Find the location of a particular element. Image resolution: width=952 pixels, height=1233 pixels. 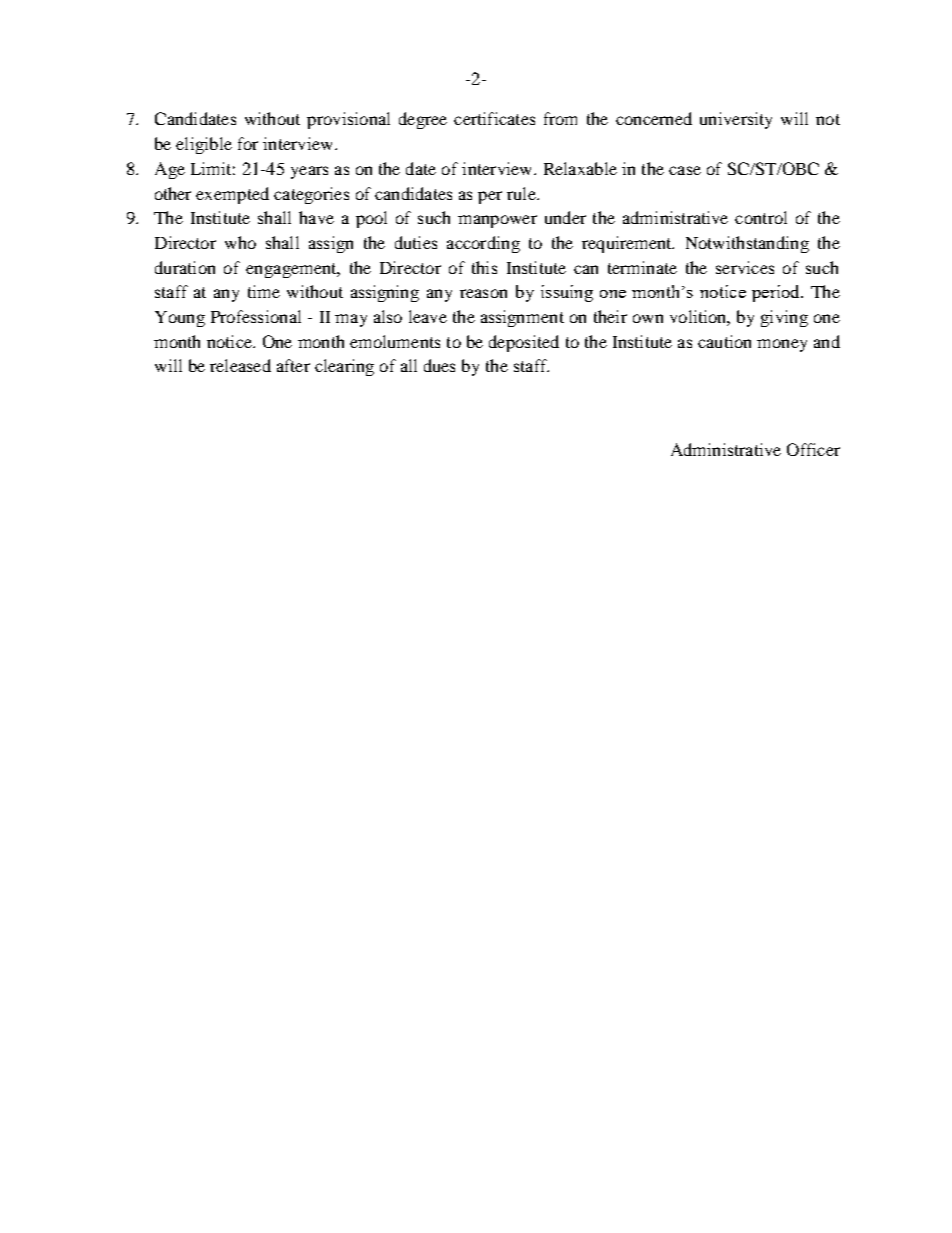

money is located at coordinates (782, 345).
